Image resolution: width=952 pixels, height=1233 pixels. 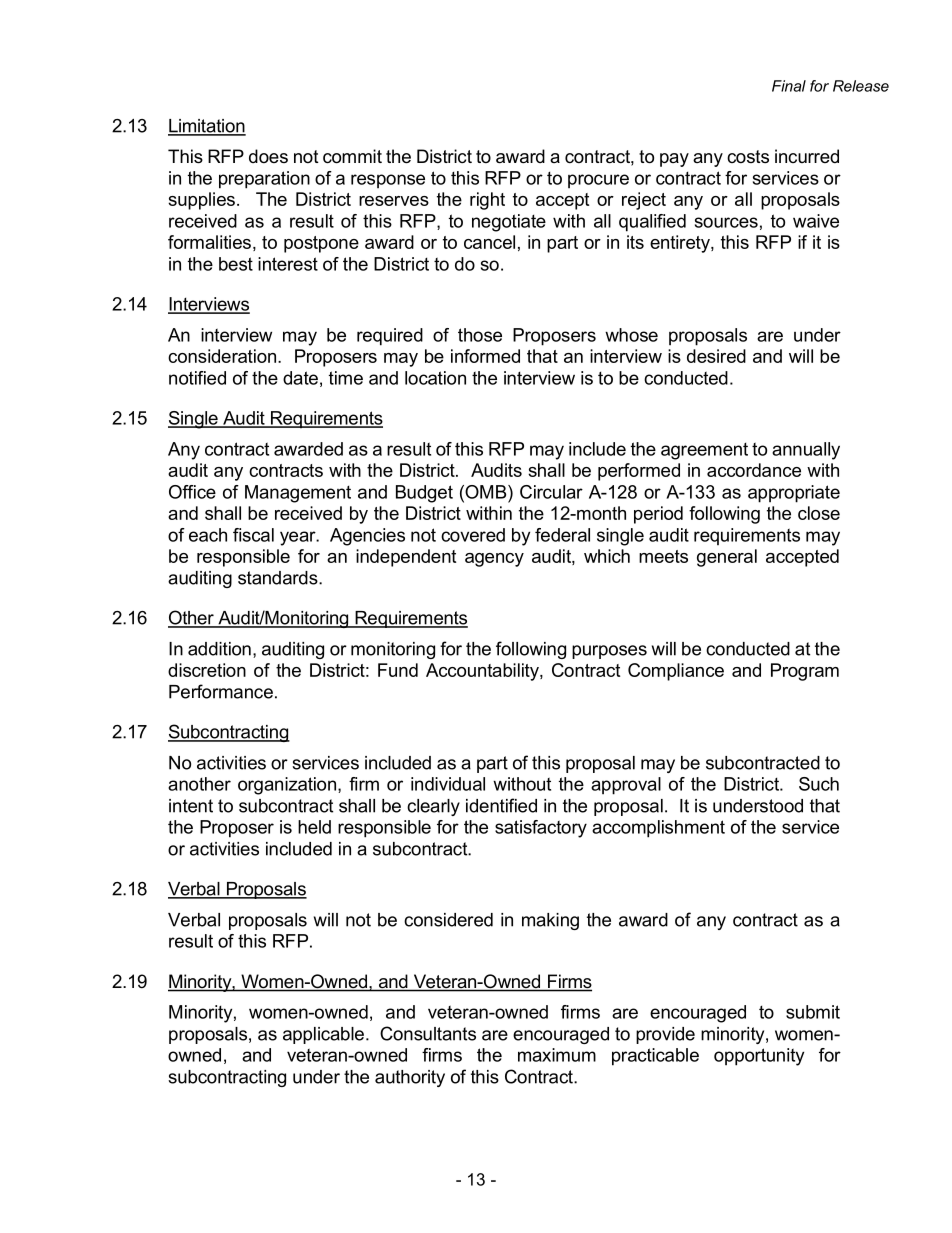 What do you see at coordinates (300, 378) in the document?
I see `date` at bounding box center [300, 378].
